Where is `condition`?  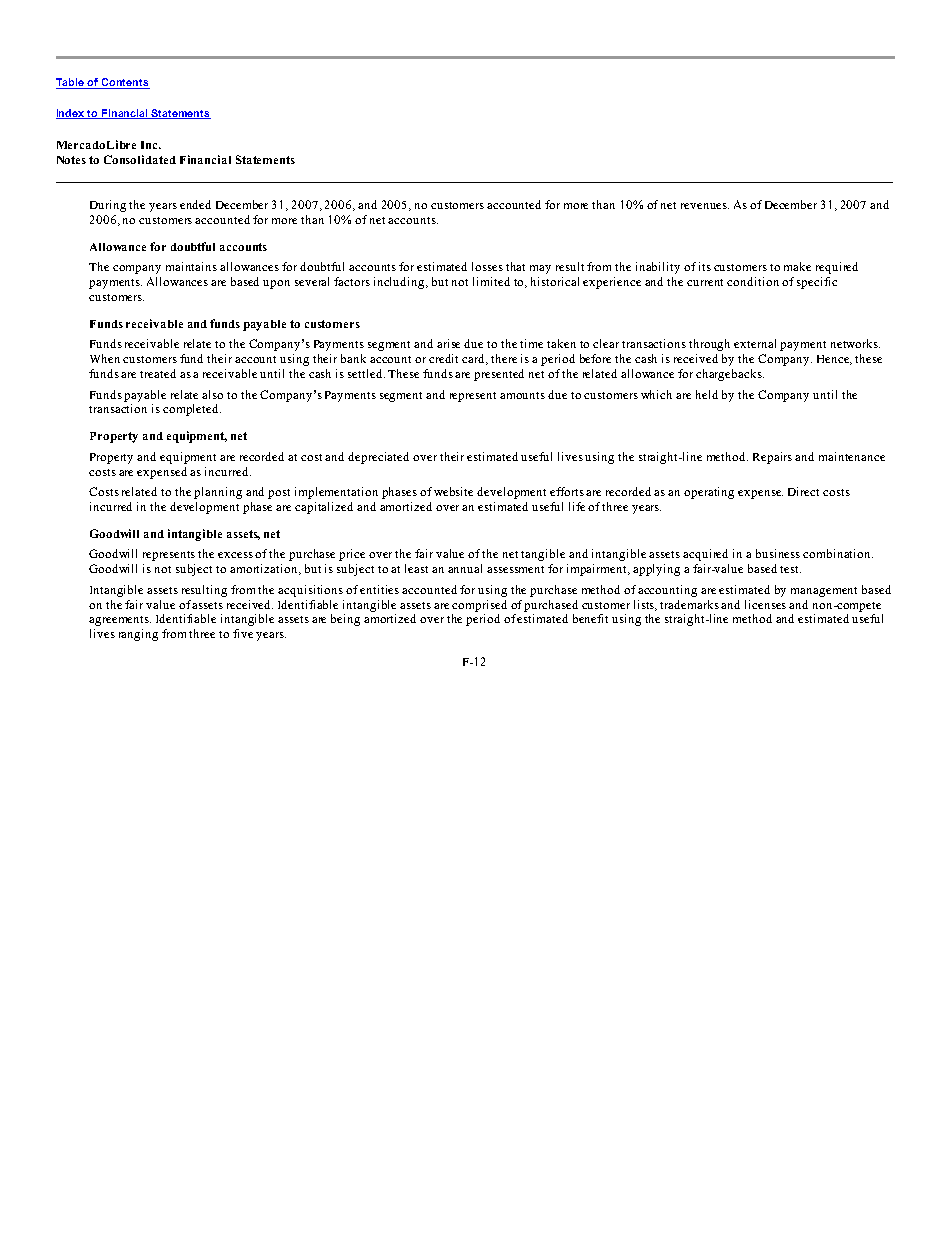 condition is located at coordinates (753, 281).
